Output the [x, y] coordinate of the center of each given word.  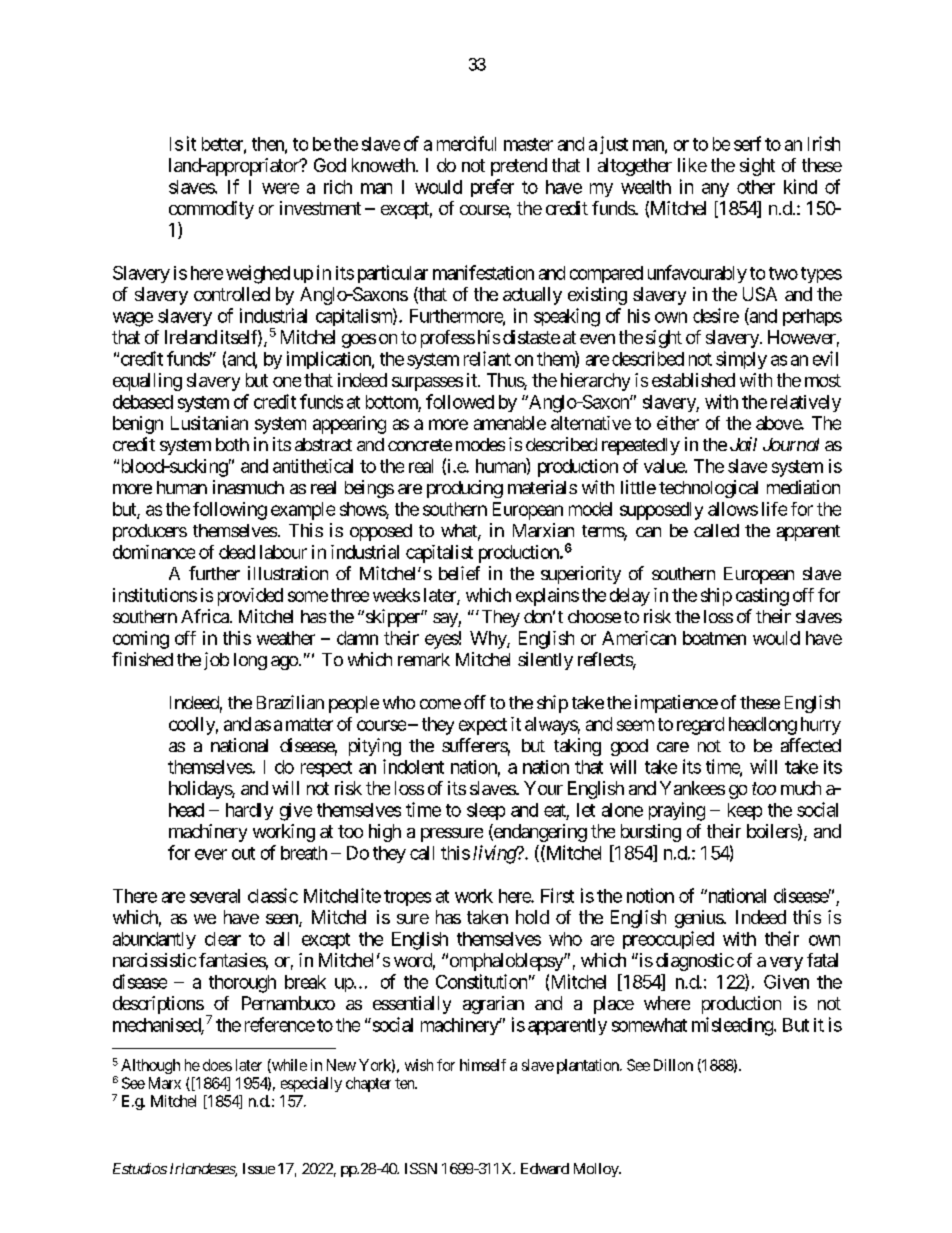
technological [708, 489]
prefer [492, 188]
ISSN [421, 1168]
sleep [486, 811]
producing [465, 489]
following [230, 511]
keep [745, 811]
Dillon [673, 1065]
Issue [259, 1168]
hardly [249, 811]
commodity [211, 210]
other [756, 187]
